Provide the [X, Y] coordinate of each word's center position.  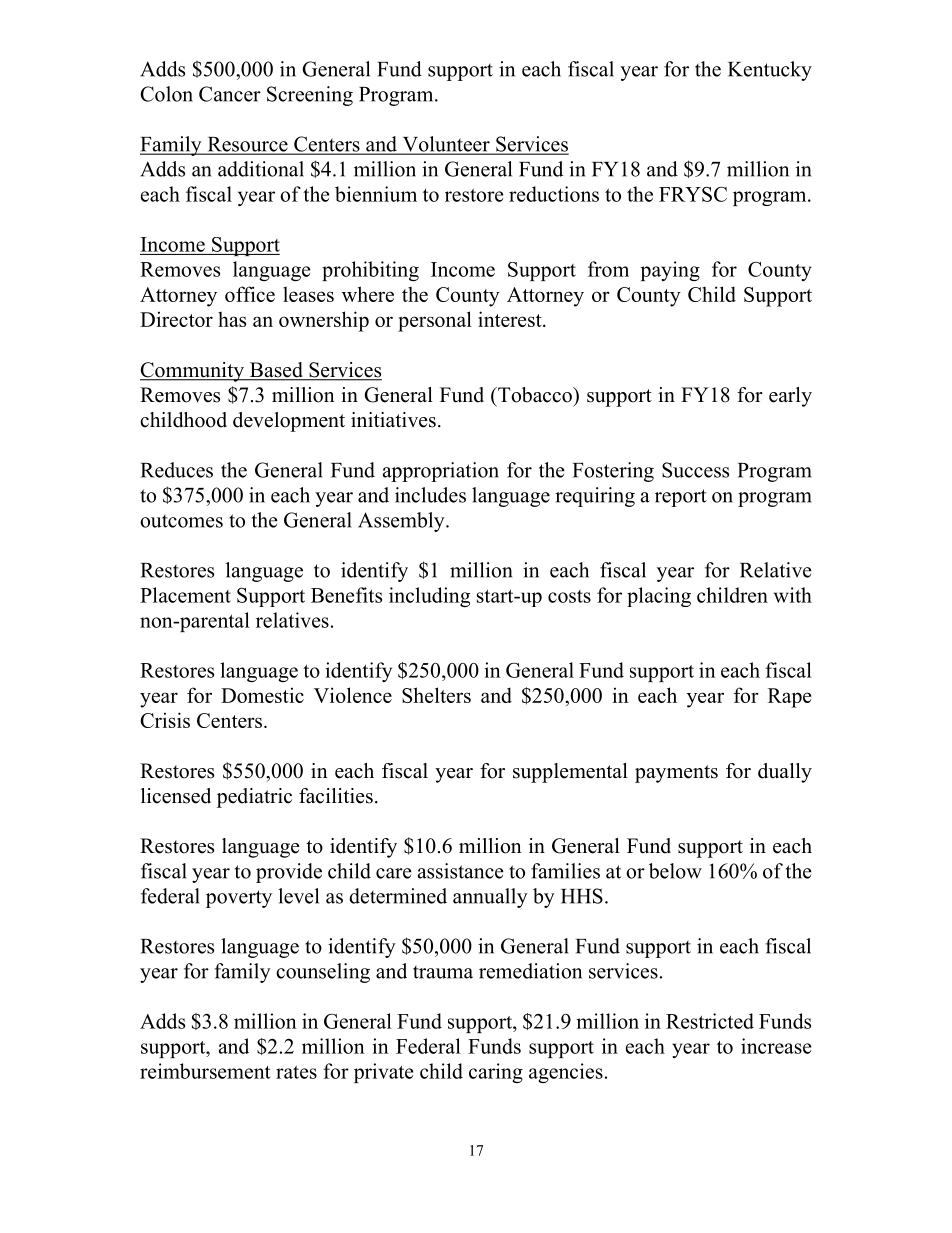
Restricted [710, 1021]
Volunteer [446, 145]
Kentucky [770, 71]
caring [496, 1073]
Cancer [230, 94]
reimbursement [205, 1071]
